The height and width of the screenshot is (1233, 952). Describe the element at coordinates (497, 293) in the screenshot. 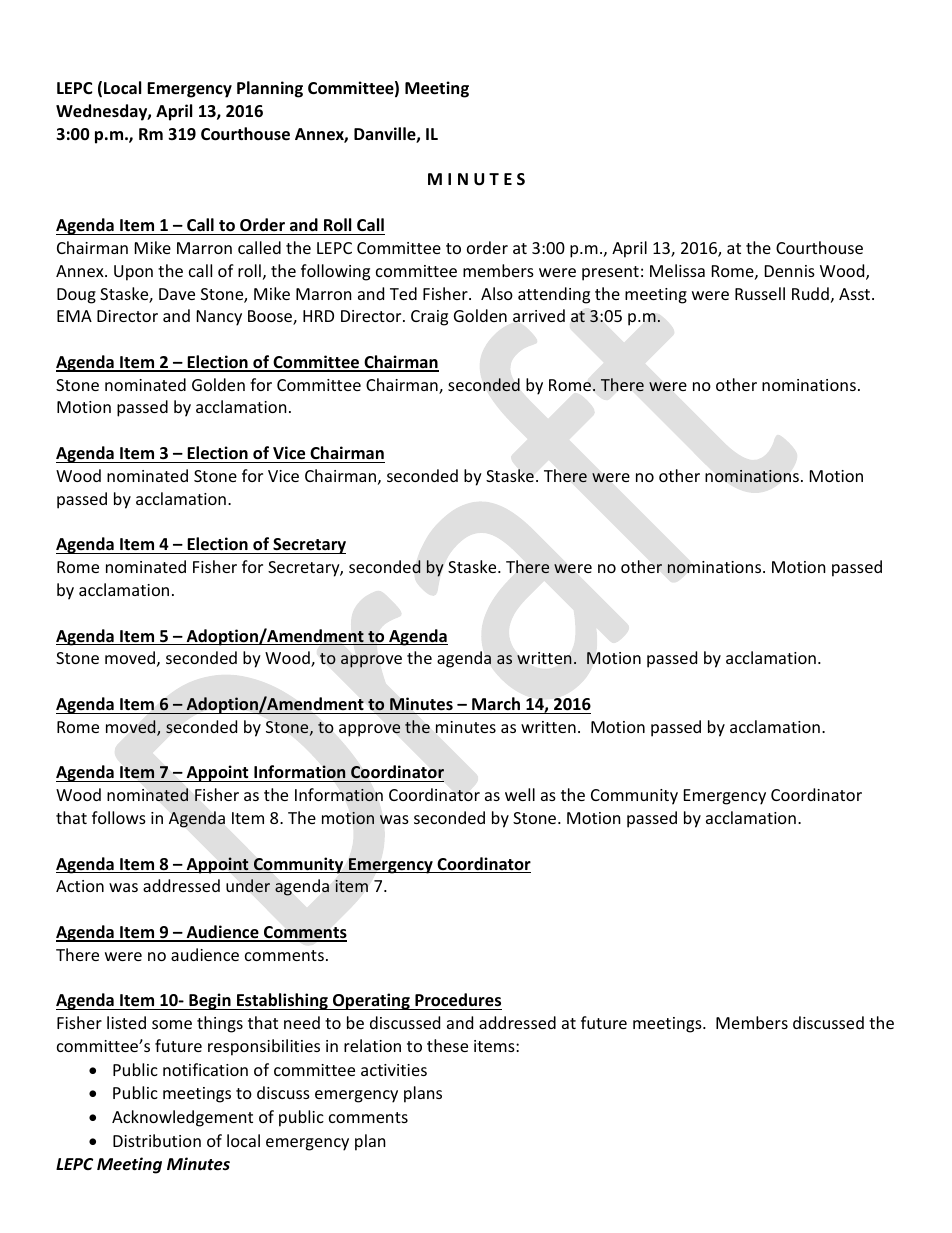

I see `Also` at that location.
